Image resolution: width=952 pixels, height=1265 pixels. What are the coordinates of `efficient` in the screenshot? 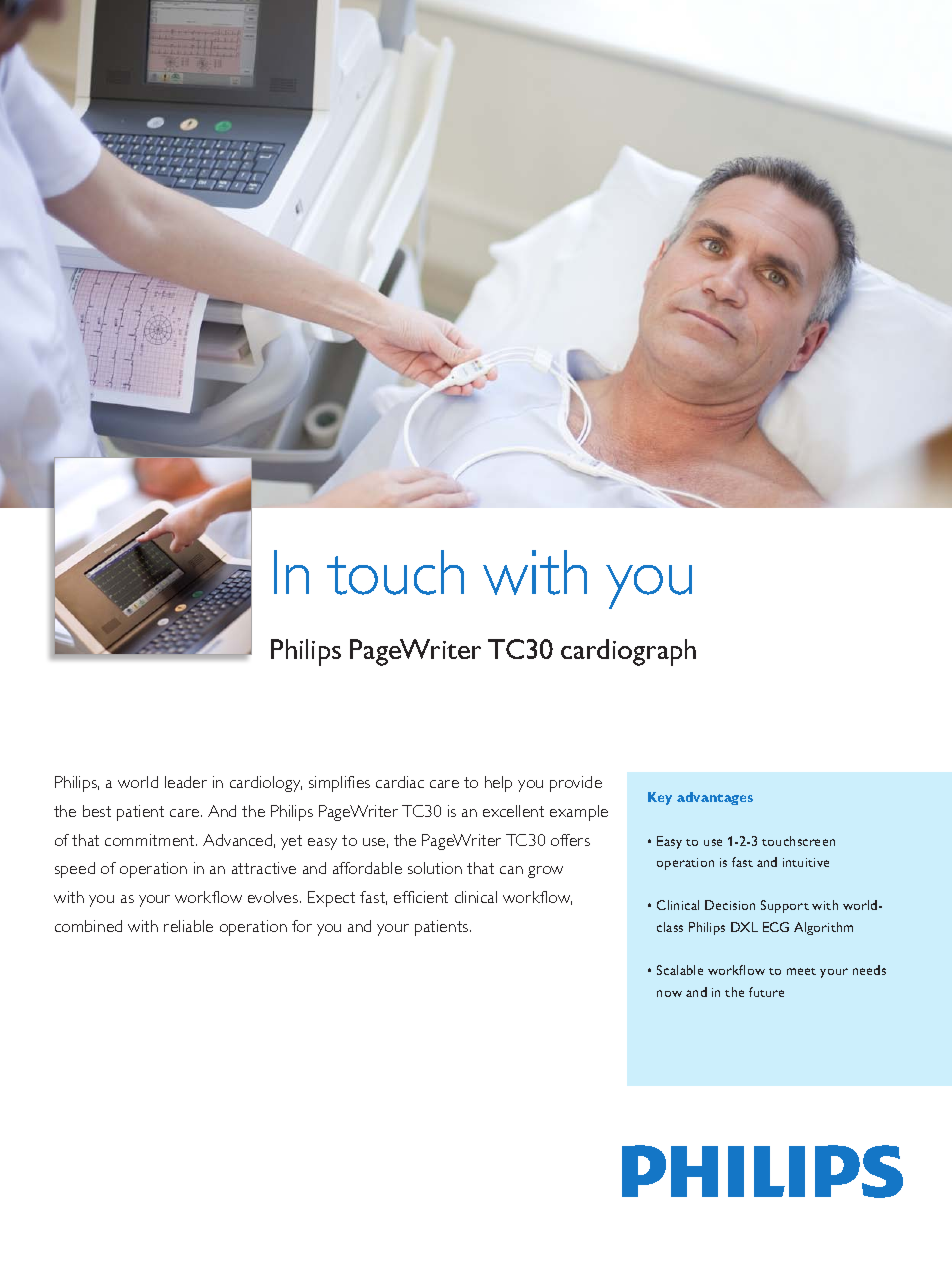 It's located at (421, 897).
